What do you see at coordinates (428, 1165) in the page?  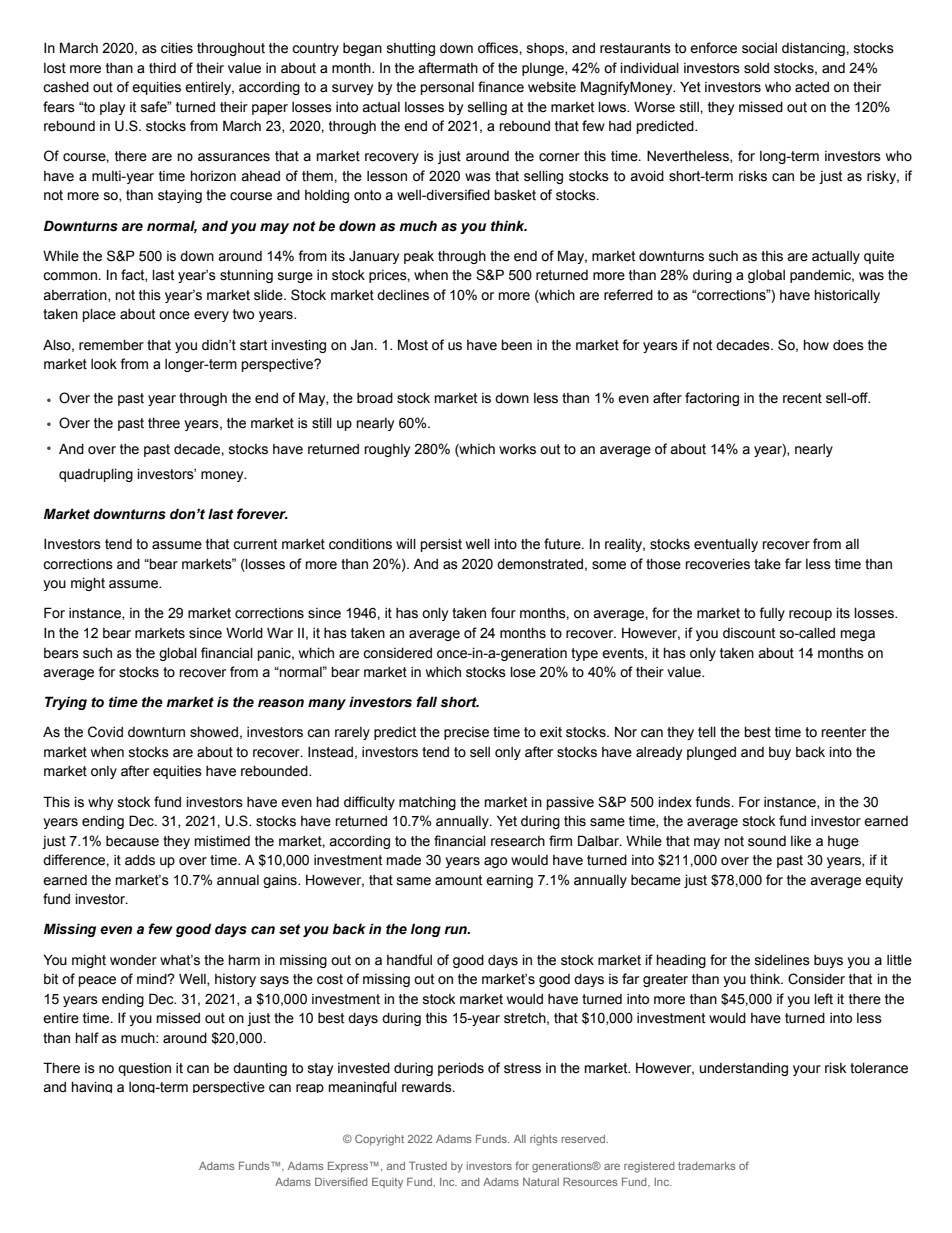 I see `Trusted` at bounding box center [428, 1165].
